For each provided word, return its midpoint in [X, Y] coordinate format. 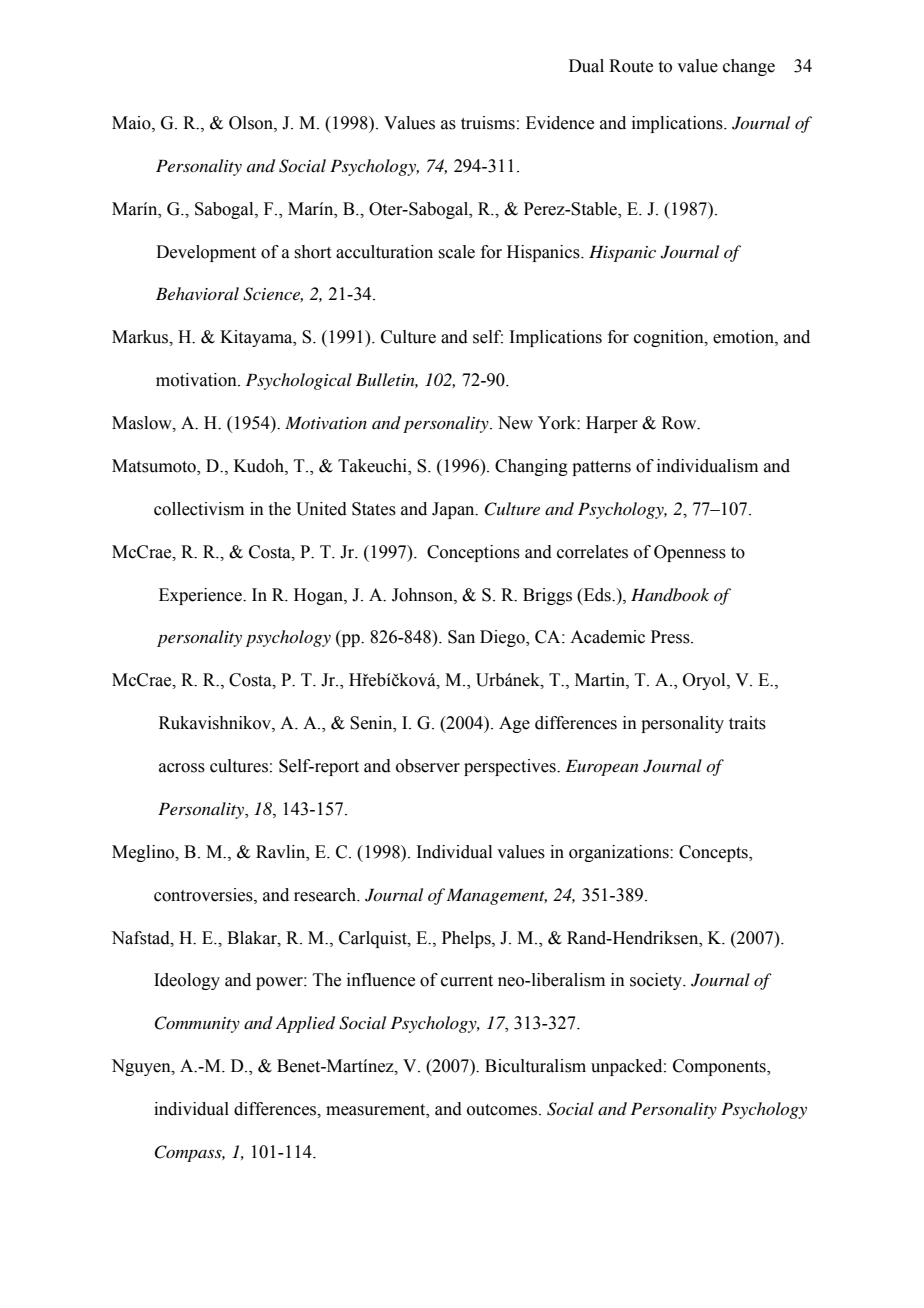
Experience [201, 596]
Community [197, 1024]
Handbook [670, 595]
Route [631, 66]
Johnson [423, 595]
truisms [488, 123]
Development [206, 253]
